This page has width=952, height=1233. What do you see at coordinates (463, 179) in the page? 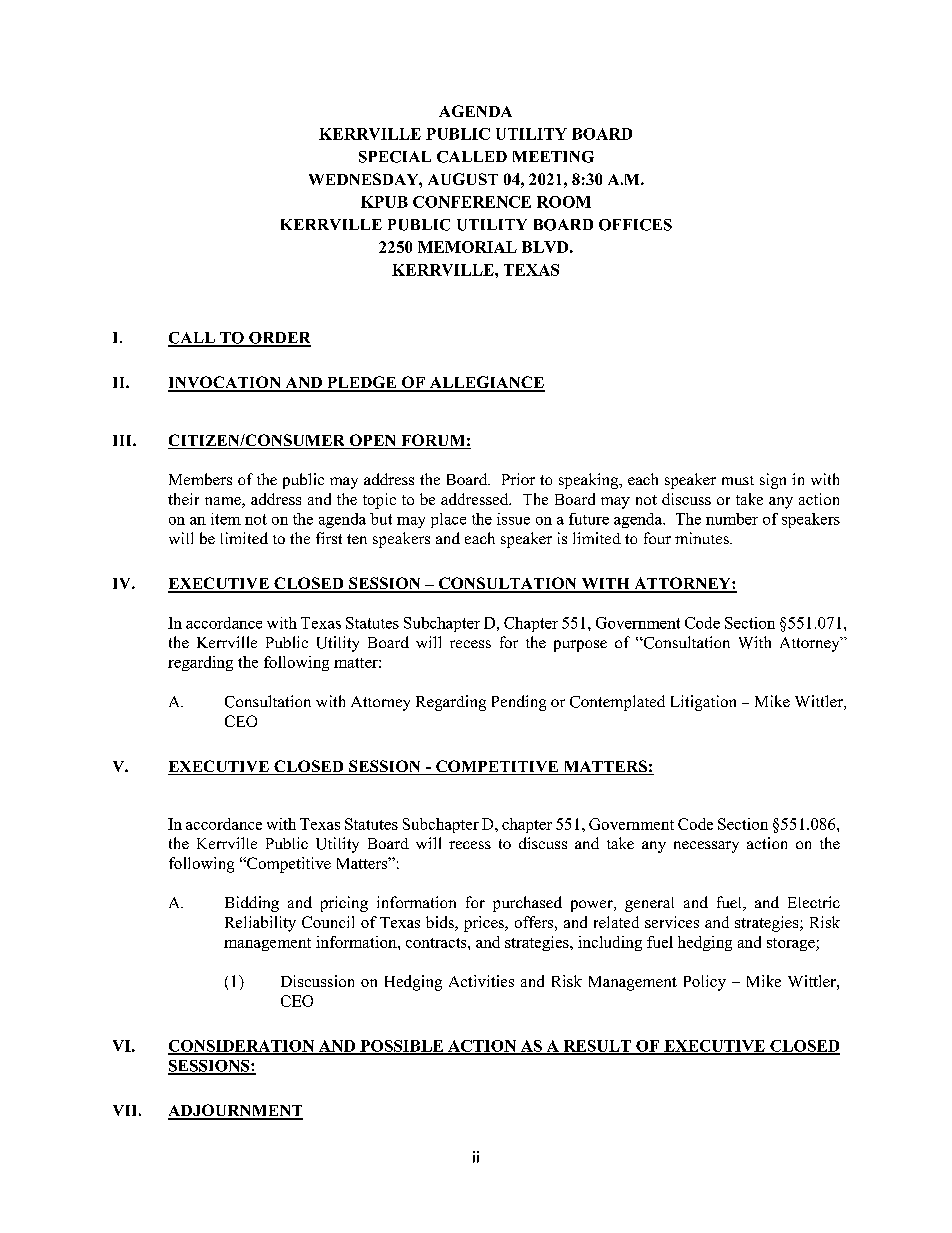
I see `AUGUST` at bounding box center [463, 179].
